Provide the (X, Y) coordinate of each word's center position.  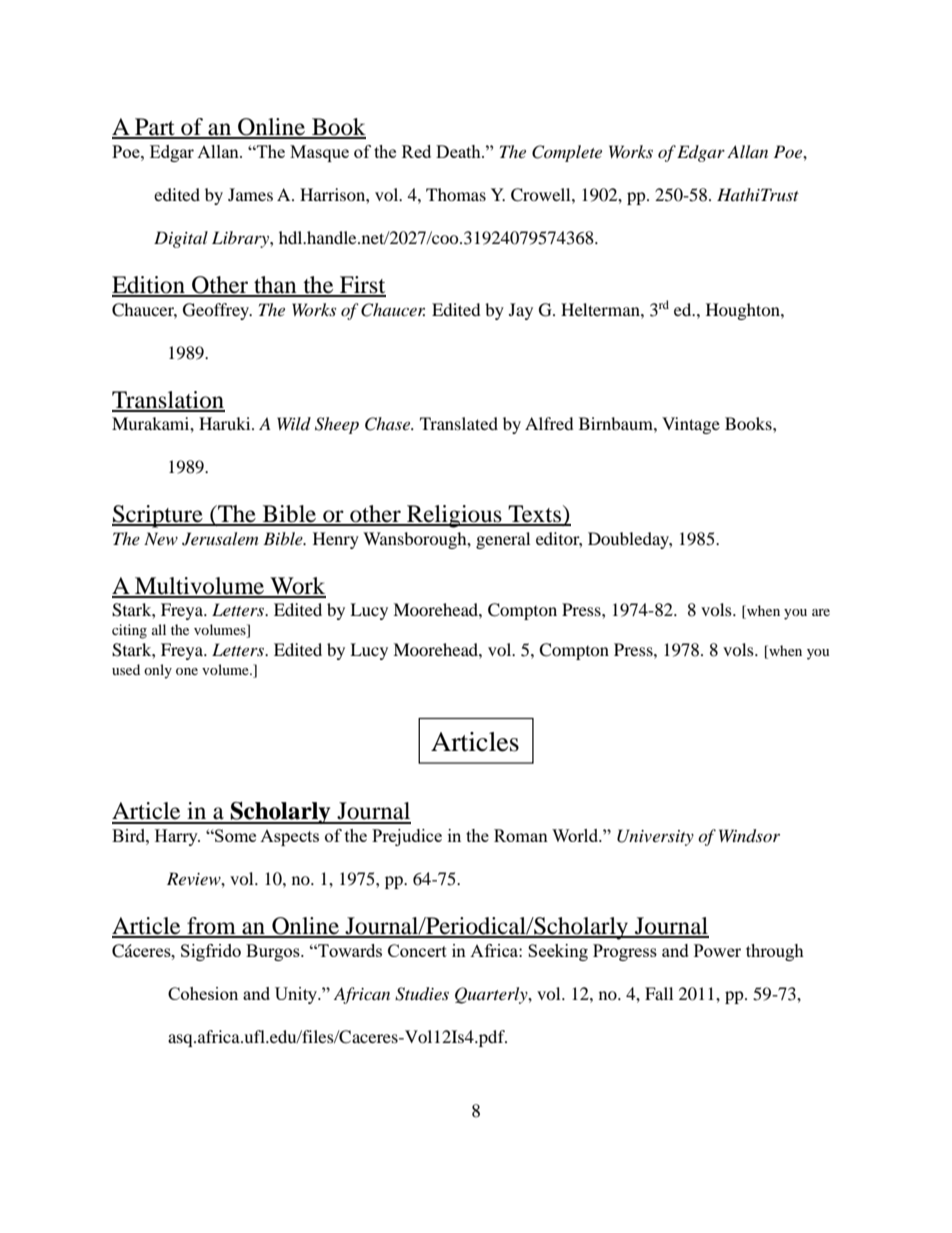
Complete (567, 153)
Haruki (226, 423)
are (821, 612)
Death (459, 151)
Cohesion (203, 993)
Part (155, 128)
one (187, 671)
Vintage (691, 425)
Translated (459, 423)
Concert (417, 950)
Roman (521, 835)
